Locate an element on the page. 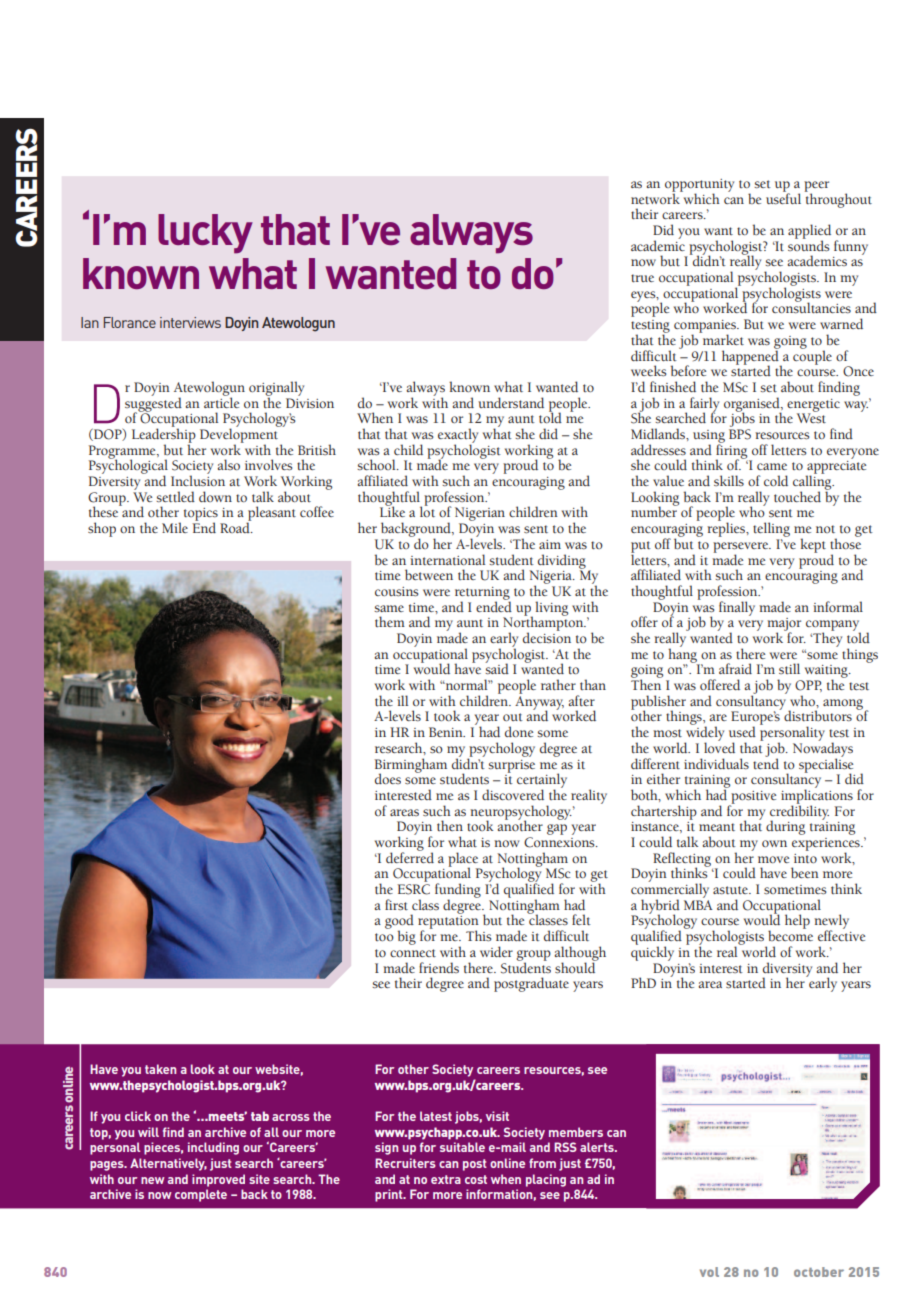 The height and width of the page is (1308, 924). complete is located at coordinates (201, 1195).
